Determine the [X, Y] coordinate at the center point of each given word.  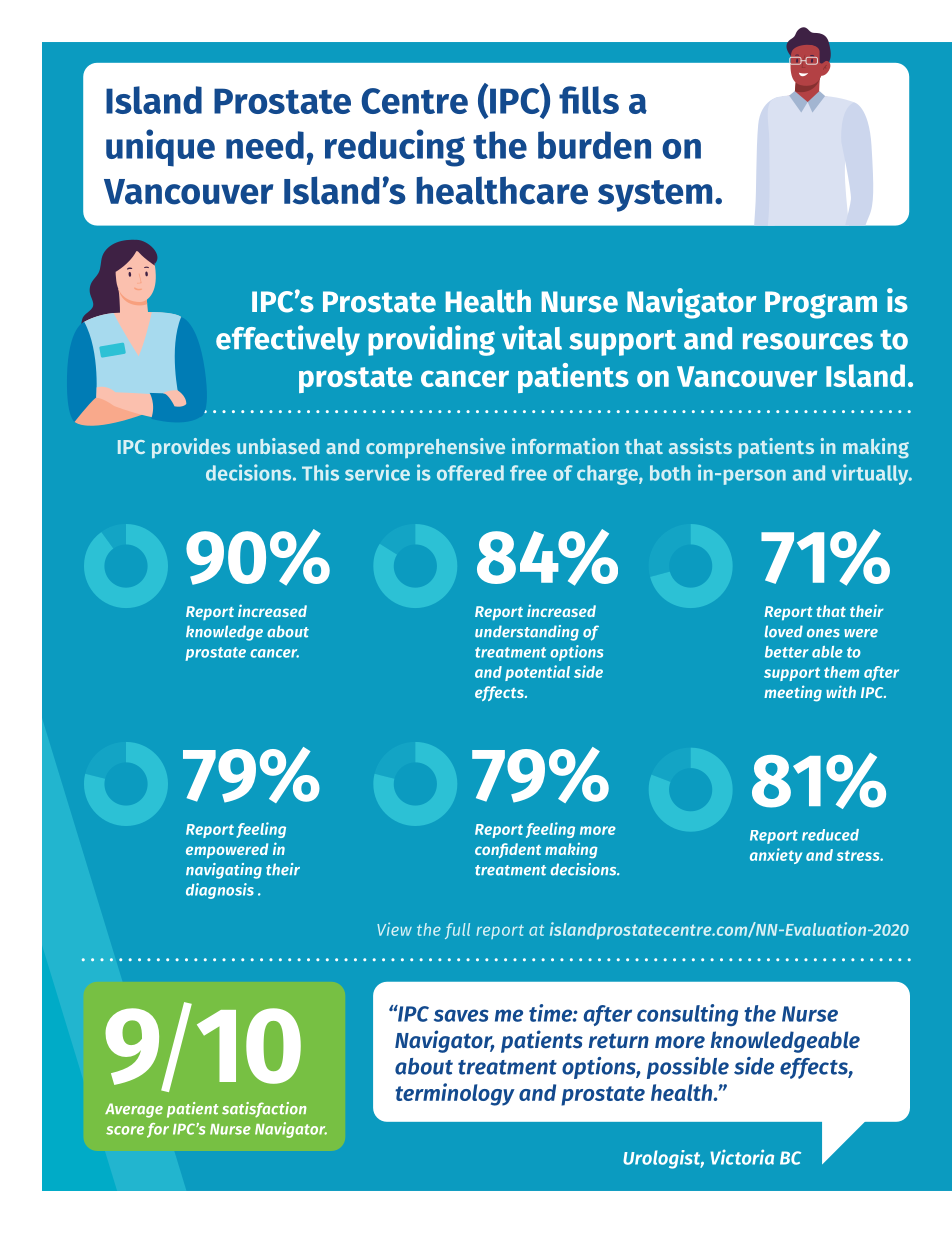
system [655, 196]
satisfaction [264, 1110]
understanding [527, 633]
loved [784, 631]
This [320, 472]
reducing [395, 148]
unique [160, 148]
